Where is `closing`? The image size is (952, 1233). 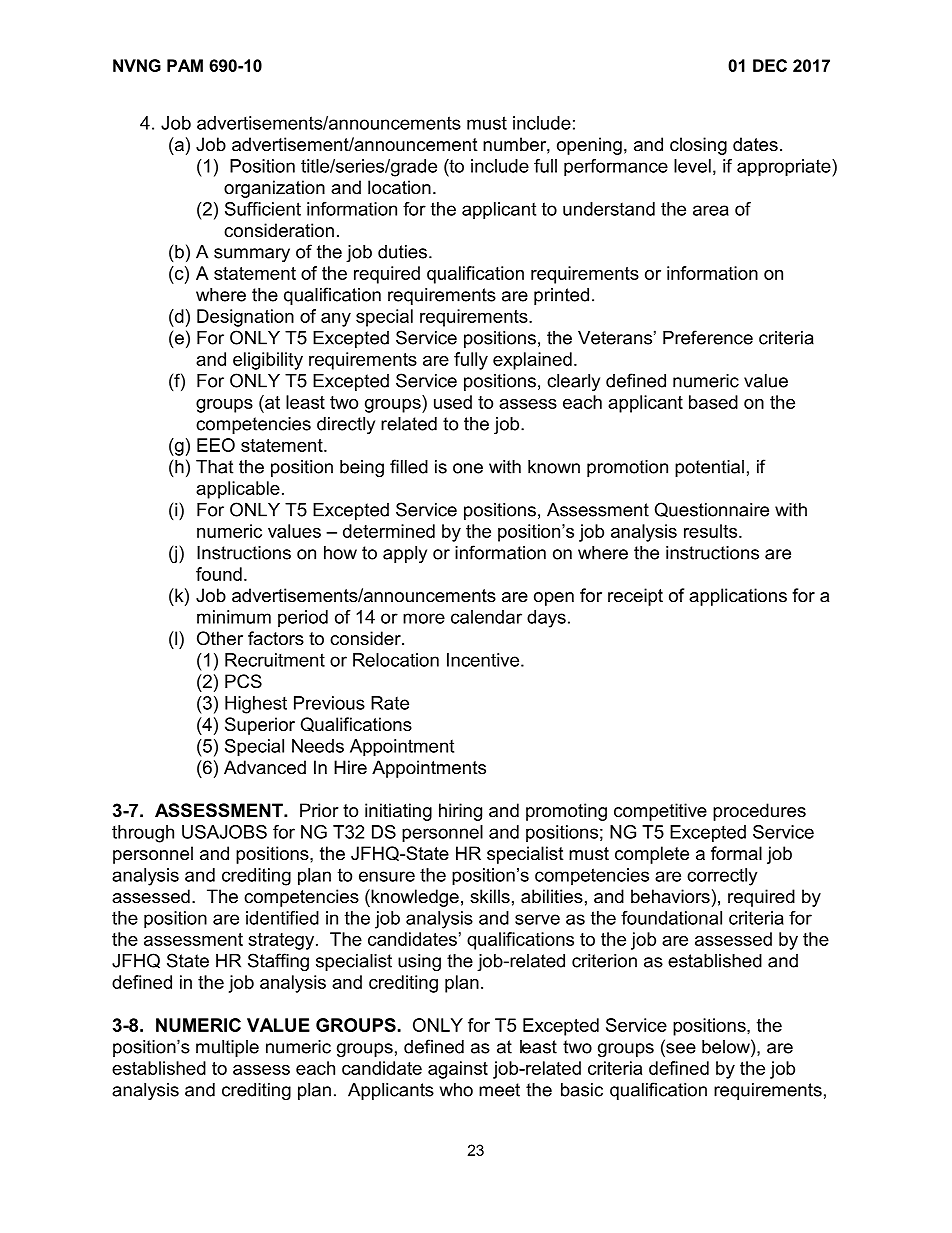 closing is located at coordinates (698, 146).
